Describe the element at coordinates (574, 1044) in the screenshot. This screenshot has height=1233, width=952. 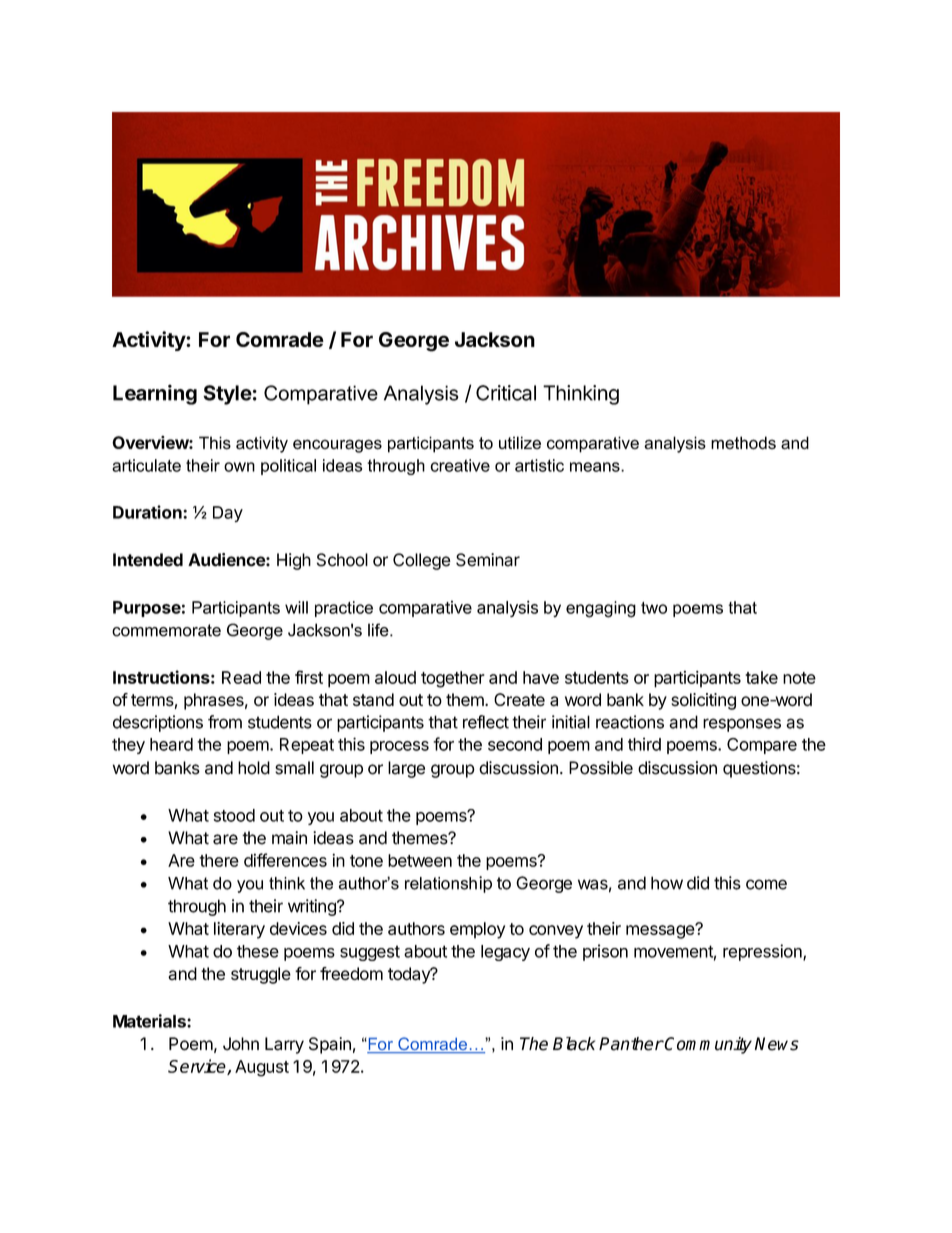
I see `Black` at that location.
